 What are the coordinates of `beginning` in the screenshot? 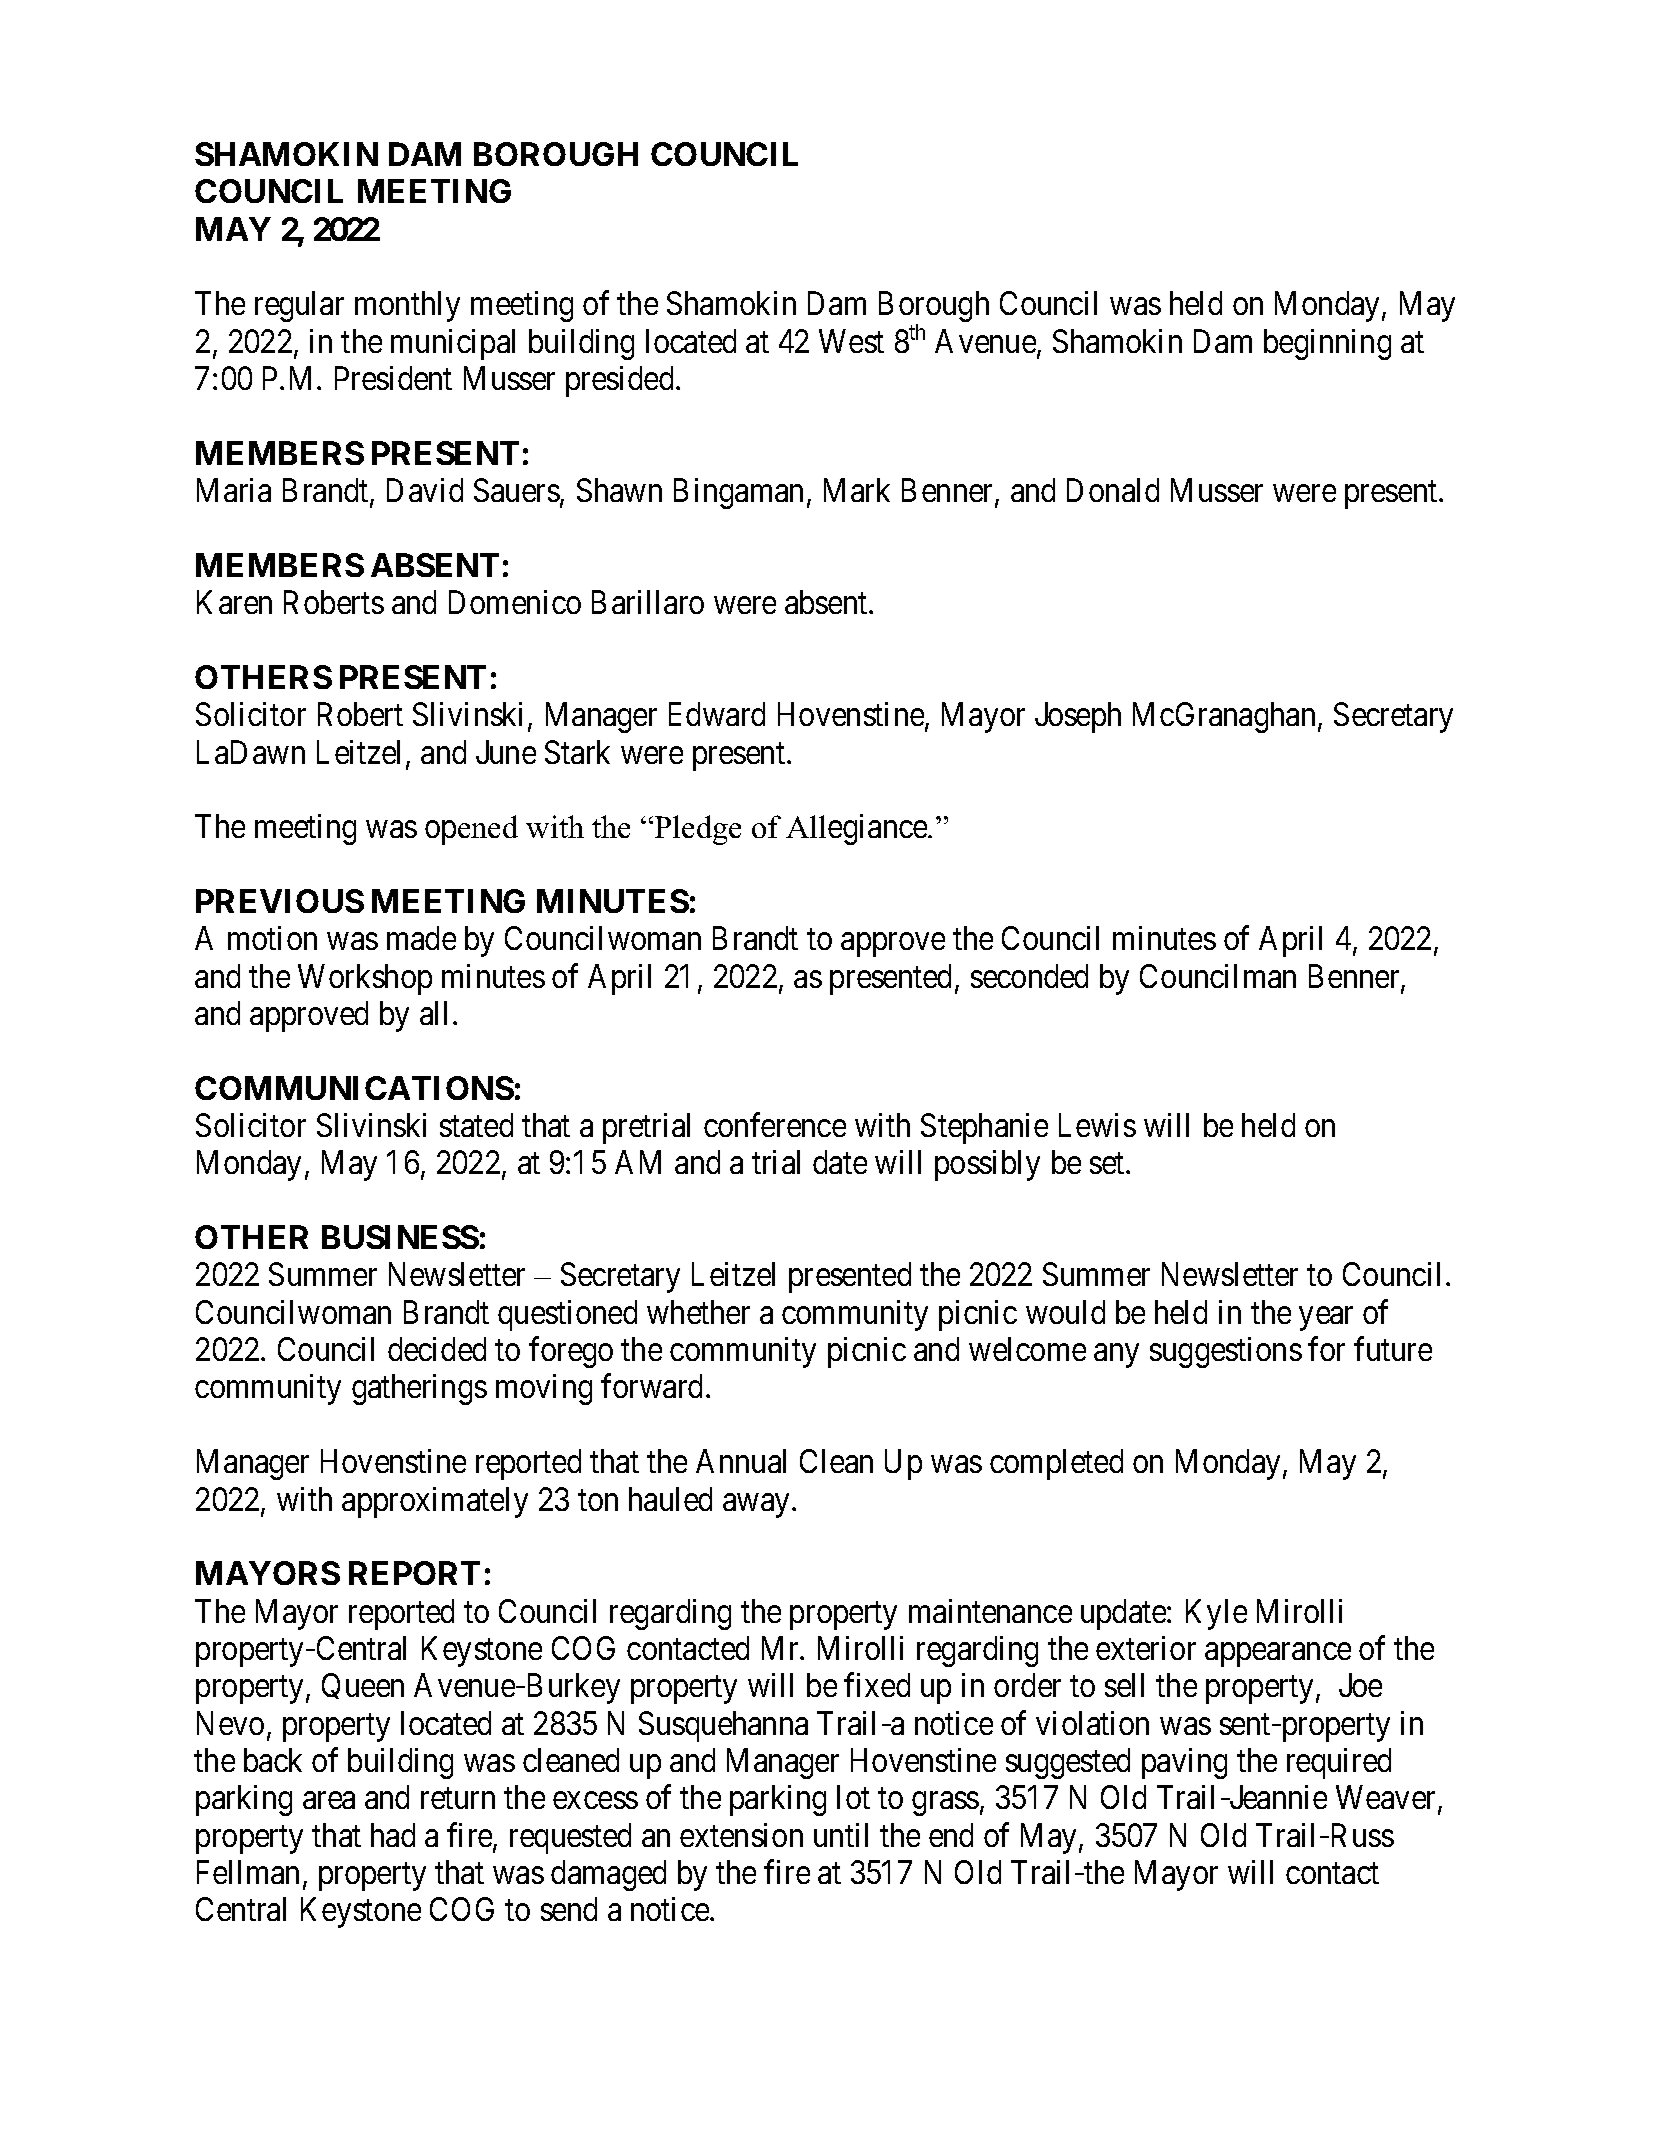 It's located at (1327, 344).
